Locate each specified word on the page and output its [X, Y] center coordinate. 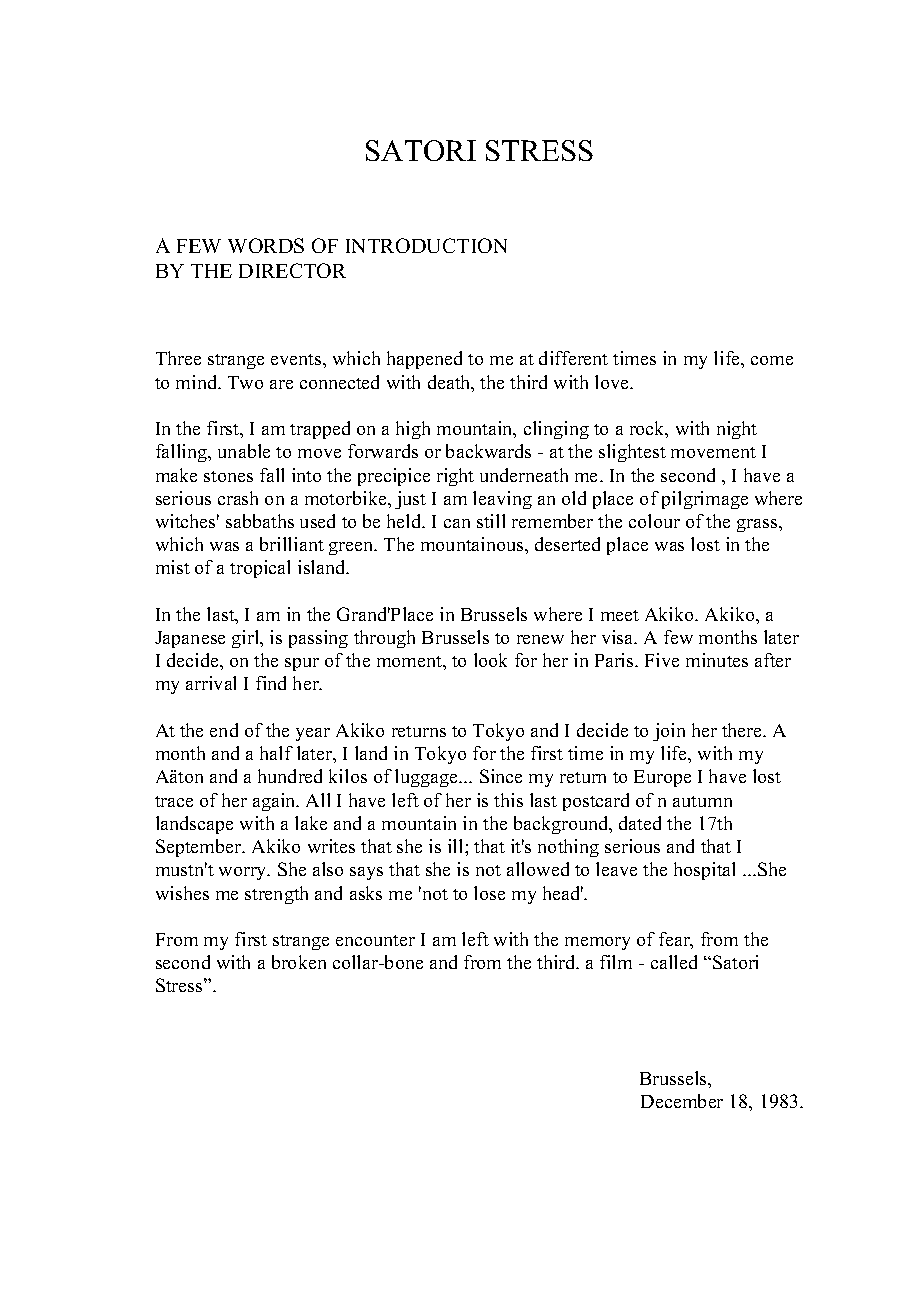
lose [489, 893]
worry [244, 873]
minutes [717, 660]
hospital [704, 871]
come [772, 360]
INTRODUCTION [426, 245]
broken [299, 962]
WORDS [266, 245]
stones [228, 476]
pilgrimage [705, 500]
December [682, 1101]
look [490, 660]
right [455, 477]
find [271, 683]
